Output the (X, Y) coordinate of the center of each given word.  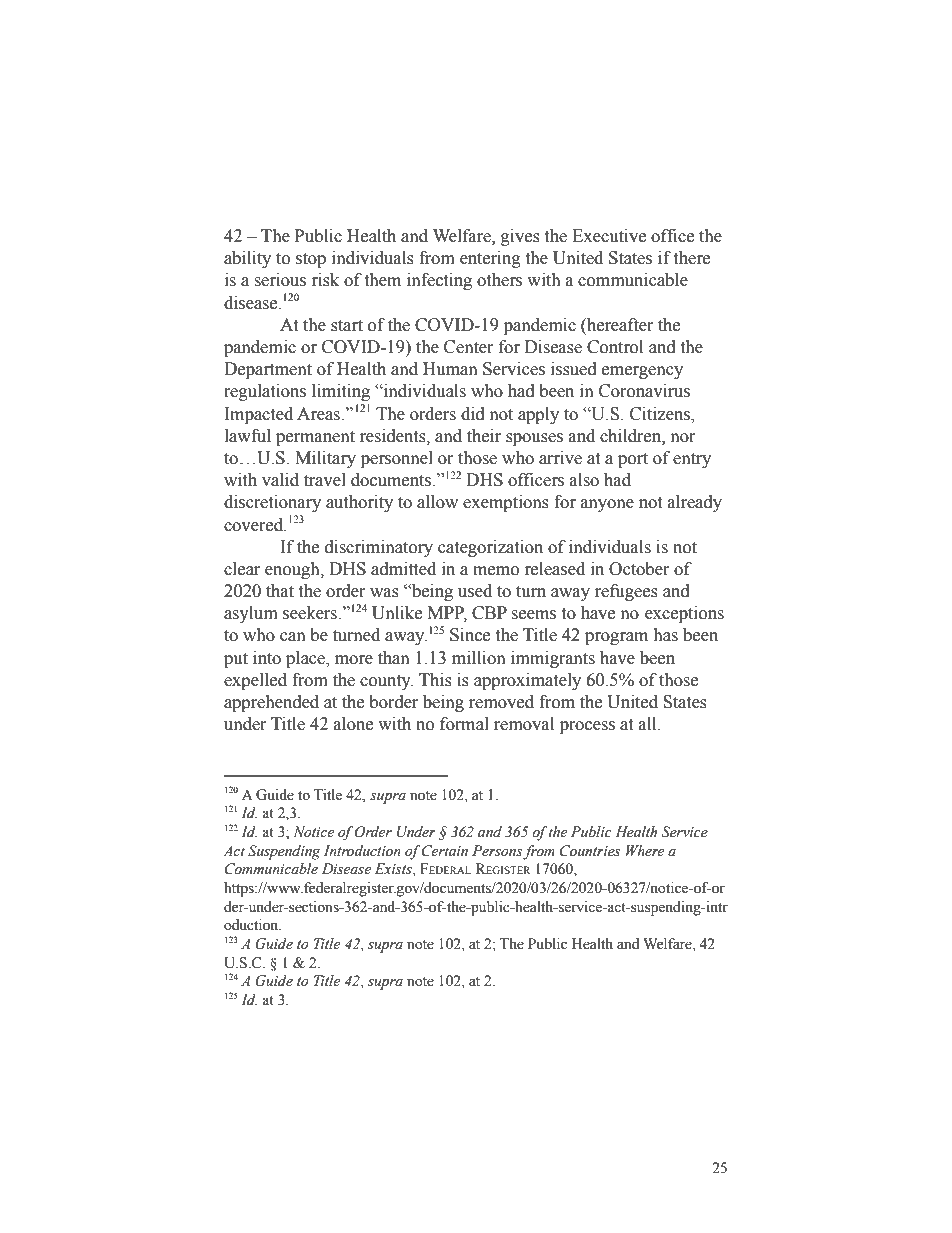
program (616, 638)
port (633, 460)
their (484, 436)
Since (470, 635)
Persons (497, 851)
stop (311, 260)
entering (490, 259)
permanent (315, 438)
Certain (445, 851)
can (293, 637)
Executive (609, 236)
